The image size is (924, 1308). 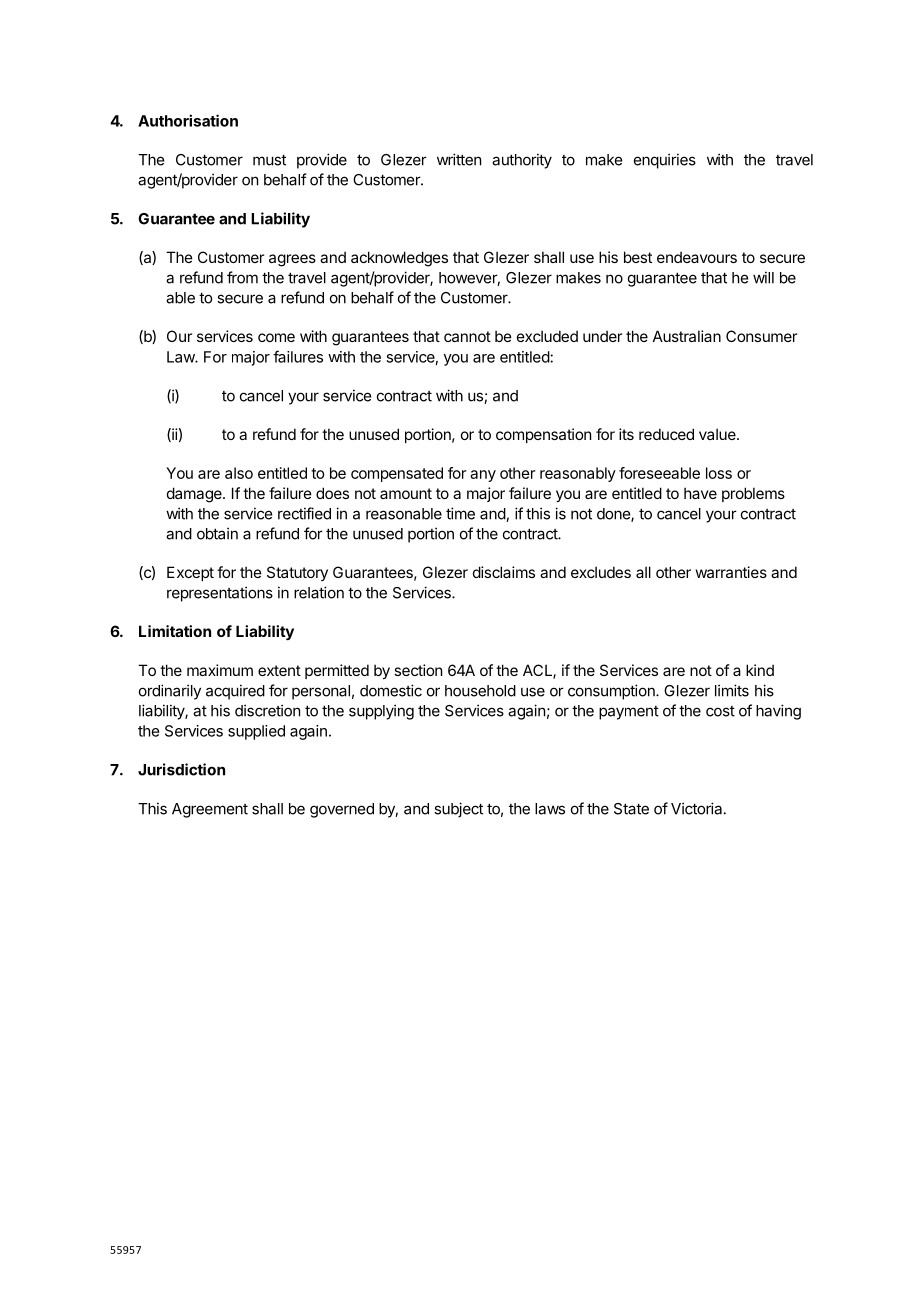 What do you see at coordinates (665, 161) in the page?
I see `enquiries` at bounding box center [665, 161].
